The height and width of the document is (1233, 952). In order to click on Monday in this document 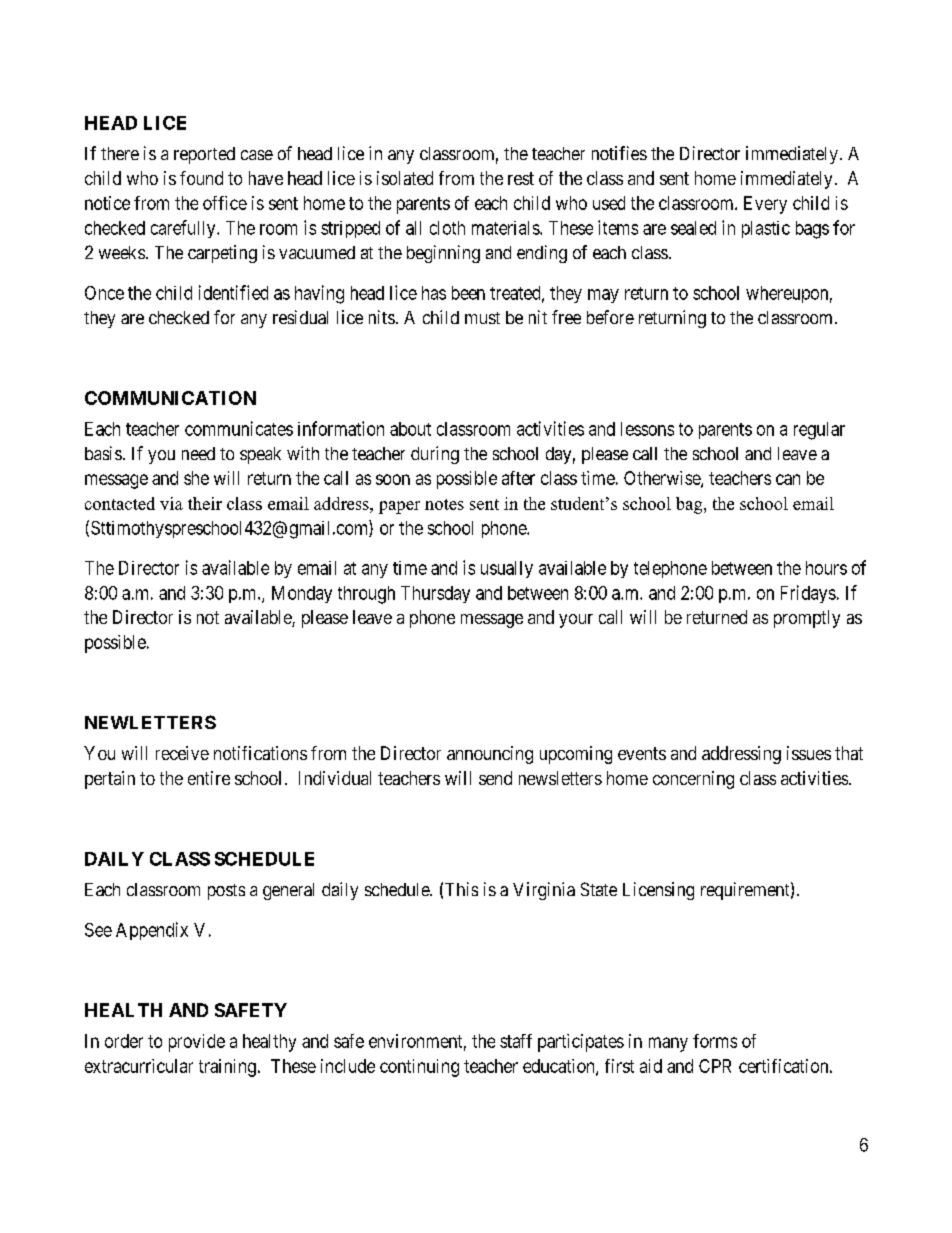, I will do `click(302, 594)`.
